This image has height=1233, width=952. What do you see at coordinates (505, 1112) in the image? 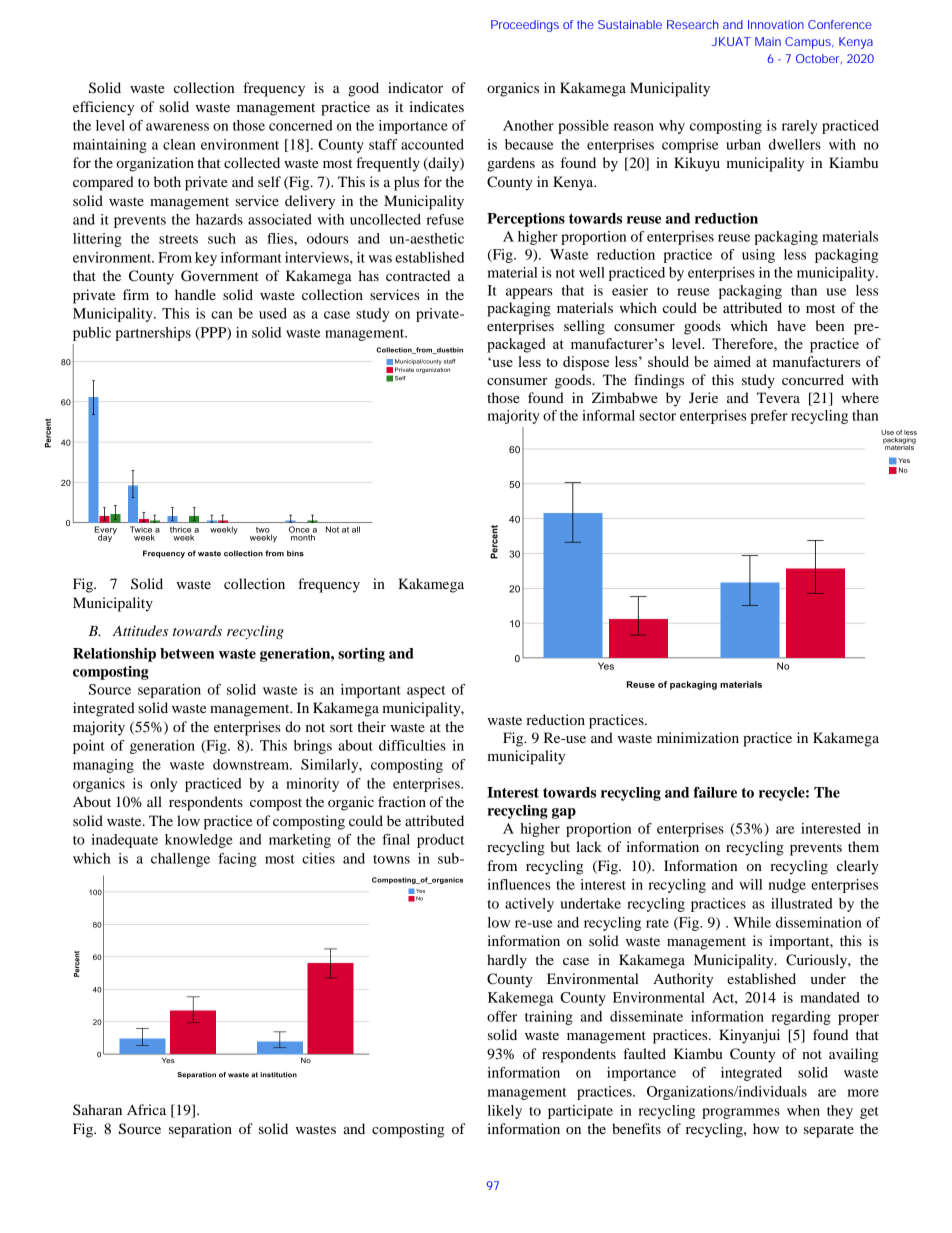
I see `likely` at bounding box center [505, 1112].
